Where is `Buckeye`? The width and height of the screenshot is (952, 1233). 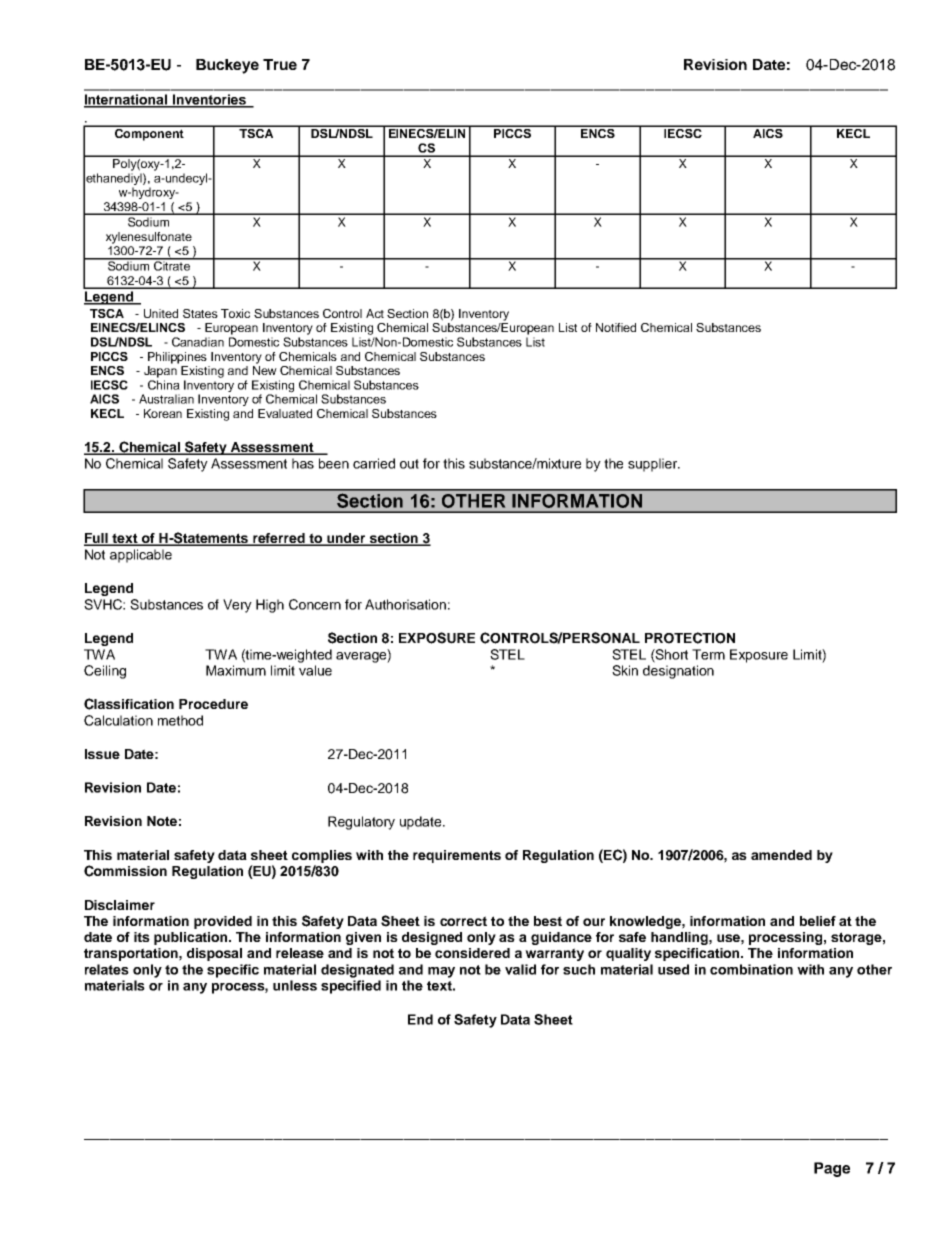 Buckeye is located at coordinates (227, 66).
